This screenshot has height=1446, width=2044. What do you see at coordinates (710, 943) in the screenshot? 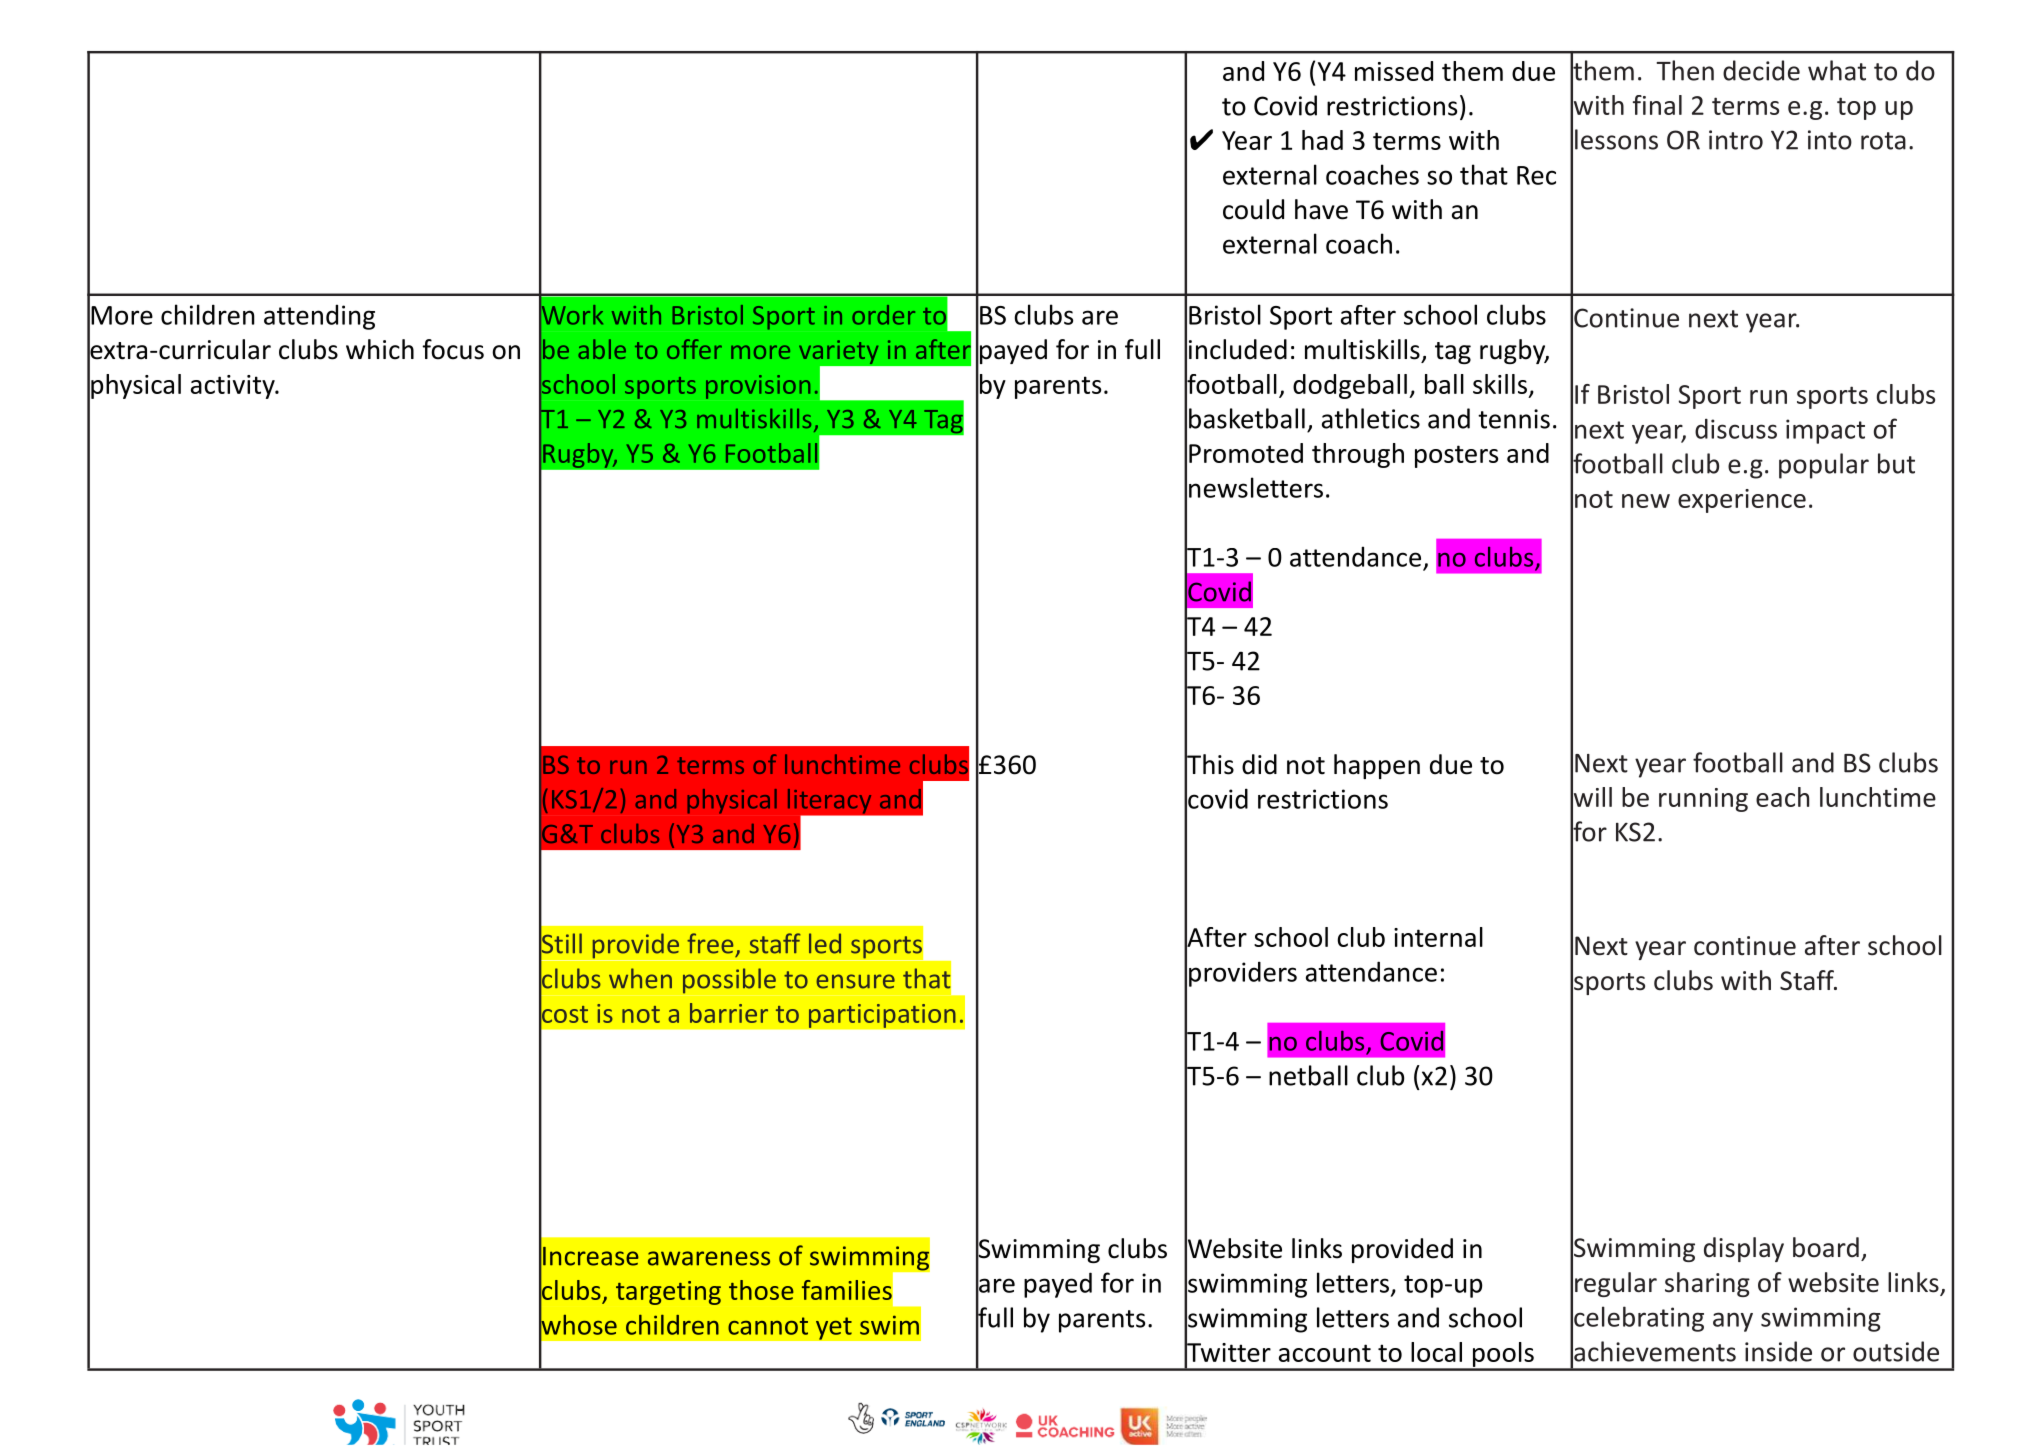
I see `free` at bounding box center [710, 943].
